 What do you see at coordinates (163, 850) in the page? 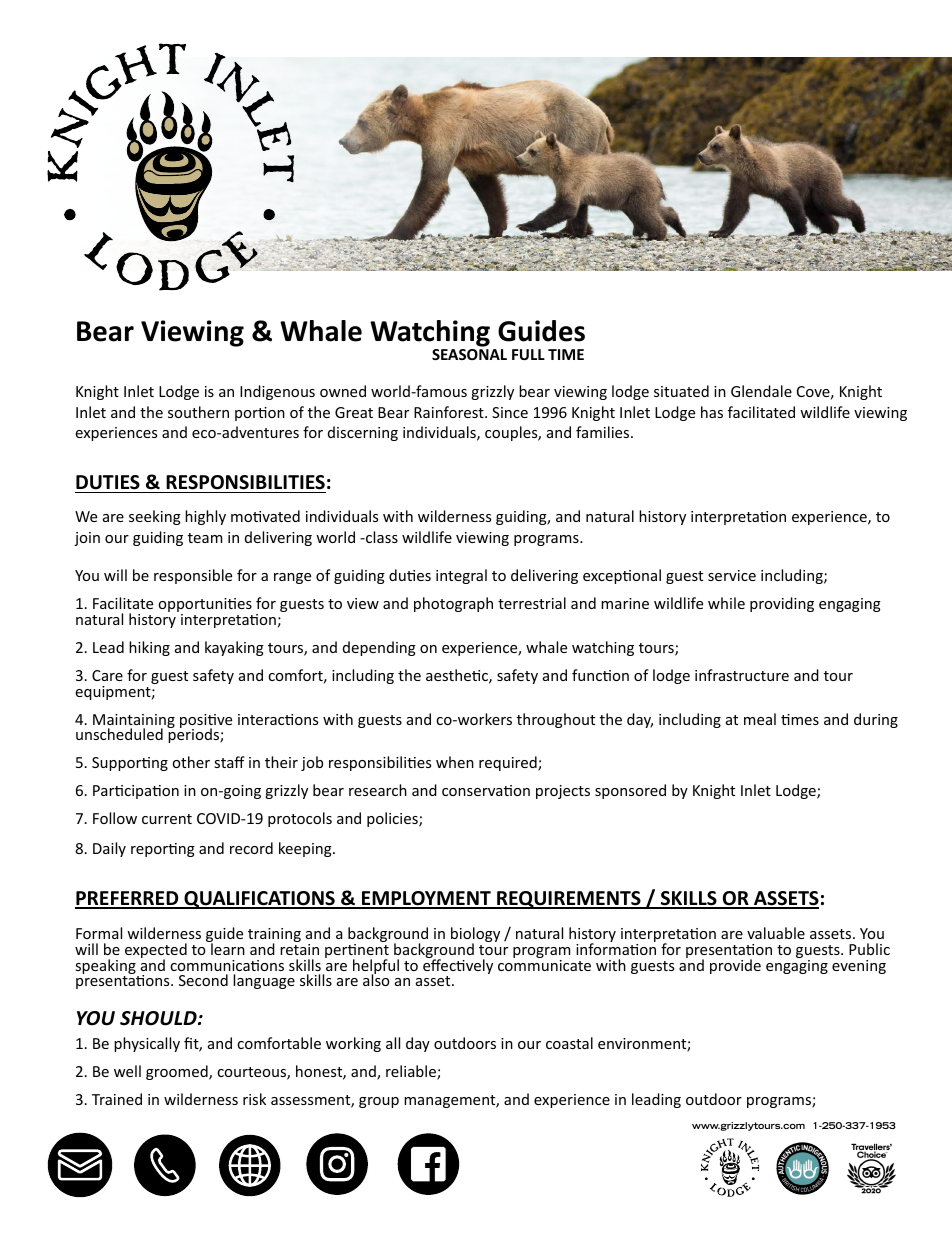
I see `reporting` at bounding box center [163, 850].
